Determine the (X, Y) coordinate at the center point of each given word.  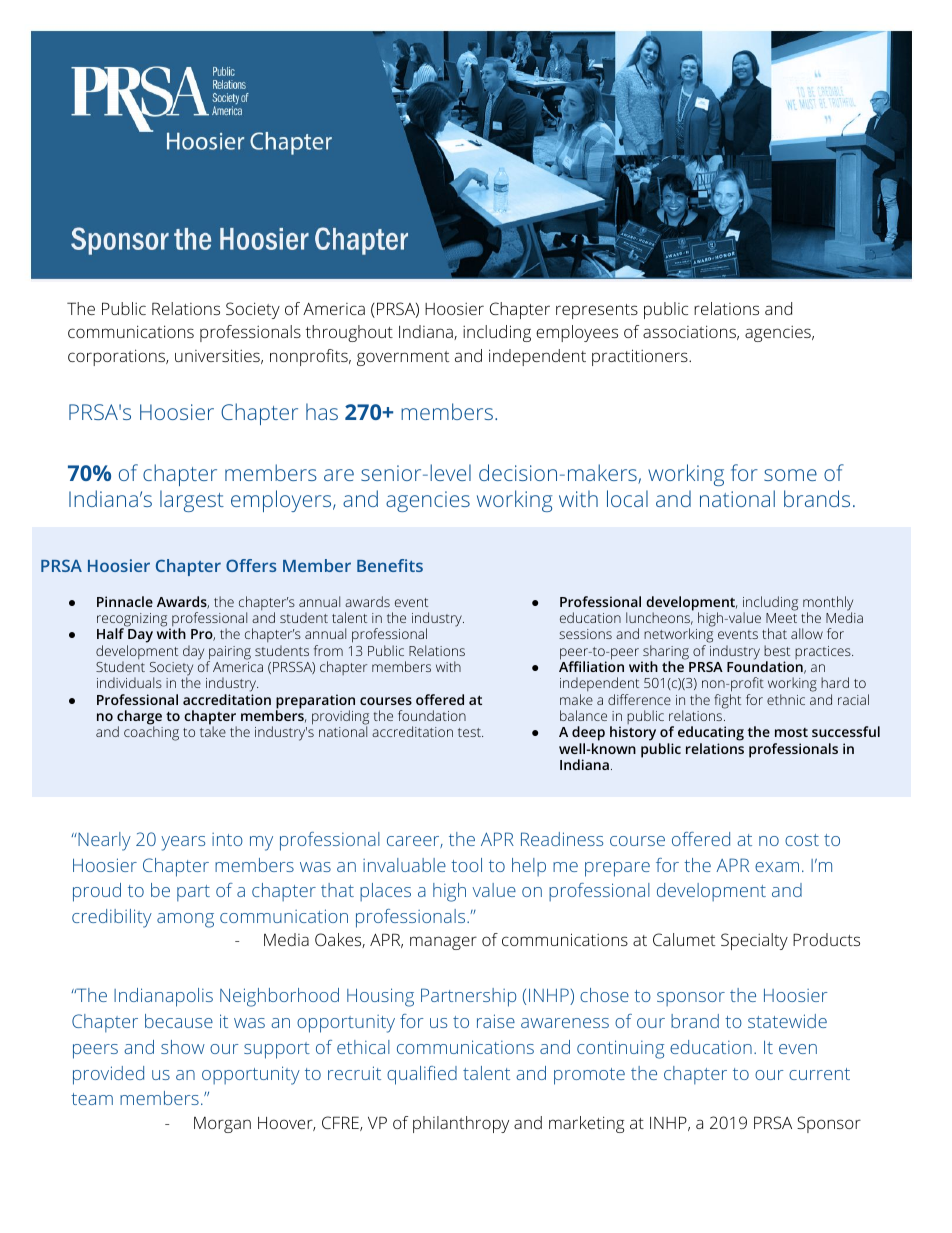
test (470, 732)
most (791, 732)
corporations (117, 357)
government (403, 358)
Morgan (222, 1125)
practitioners (641, 357)
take (213, 731)
